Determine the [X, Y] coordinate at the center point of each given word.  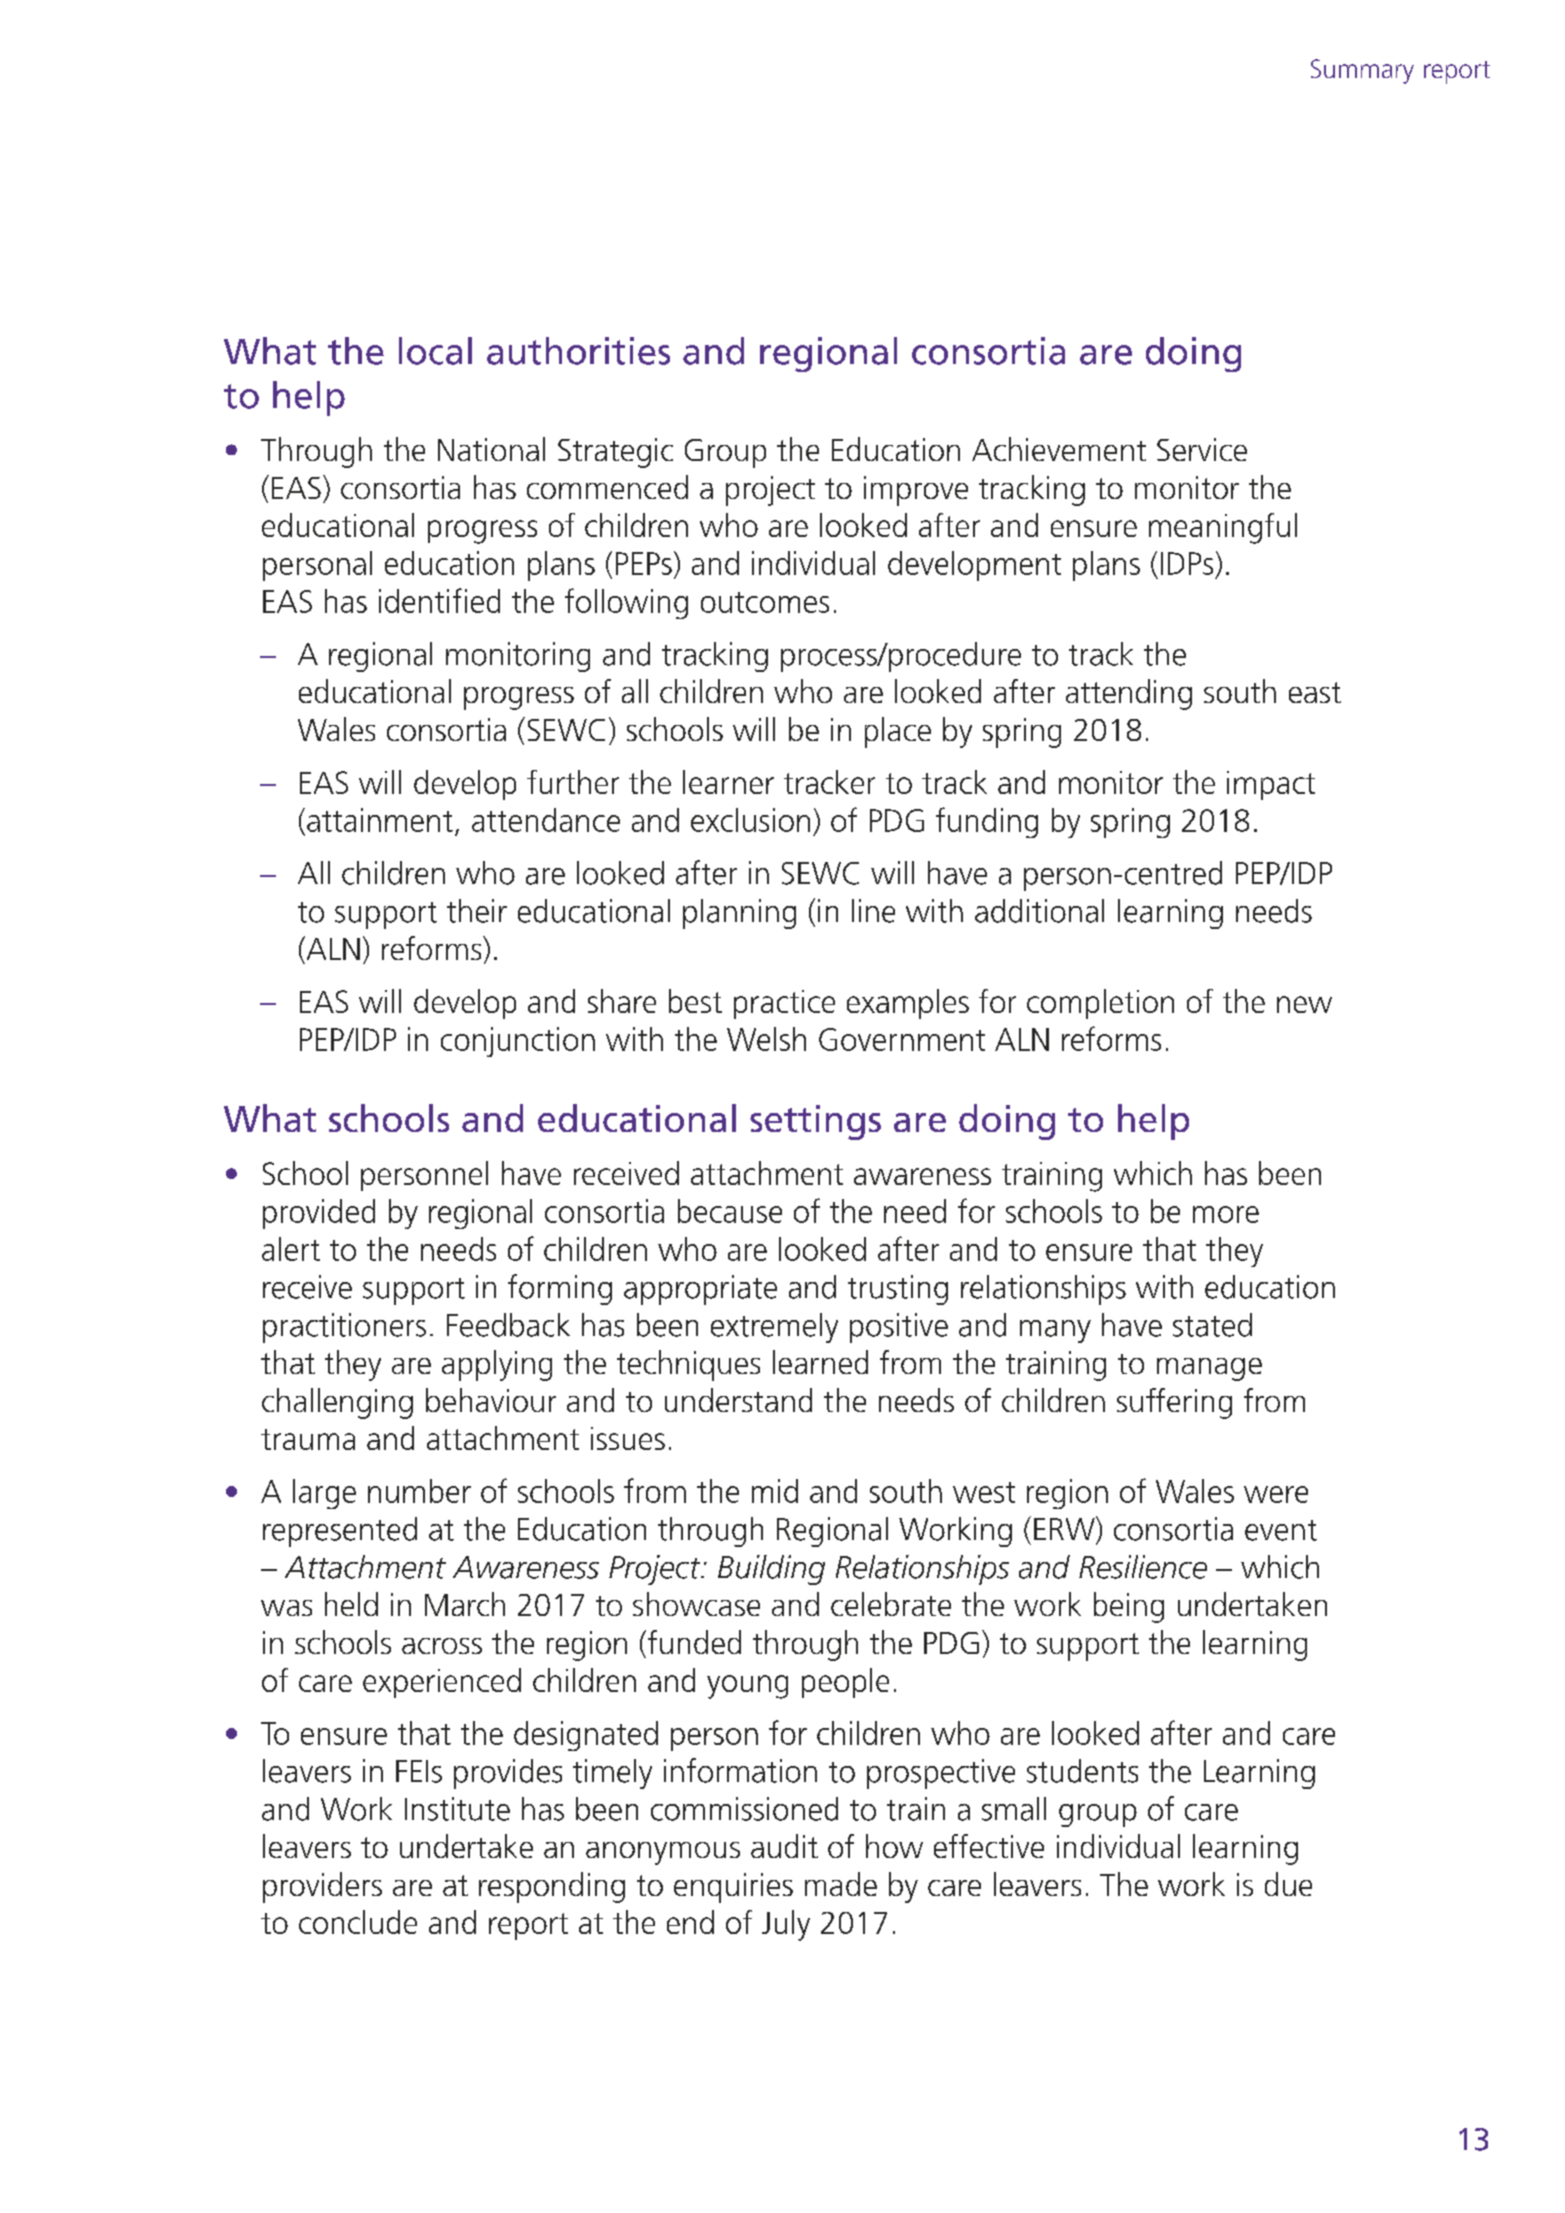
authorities [578, 351]
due [1288, 1884]
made [841, 1884]
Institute [457, 1809]
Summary [1362, 71]
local [435, 351]
